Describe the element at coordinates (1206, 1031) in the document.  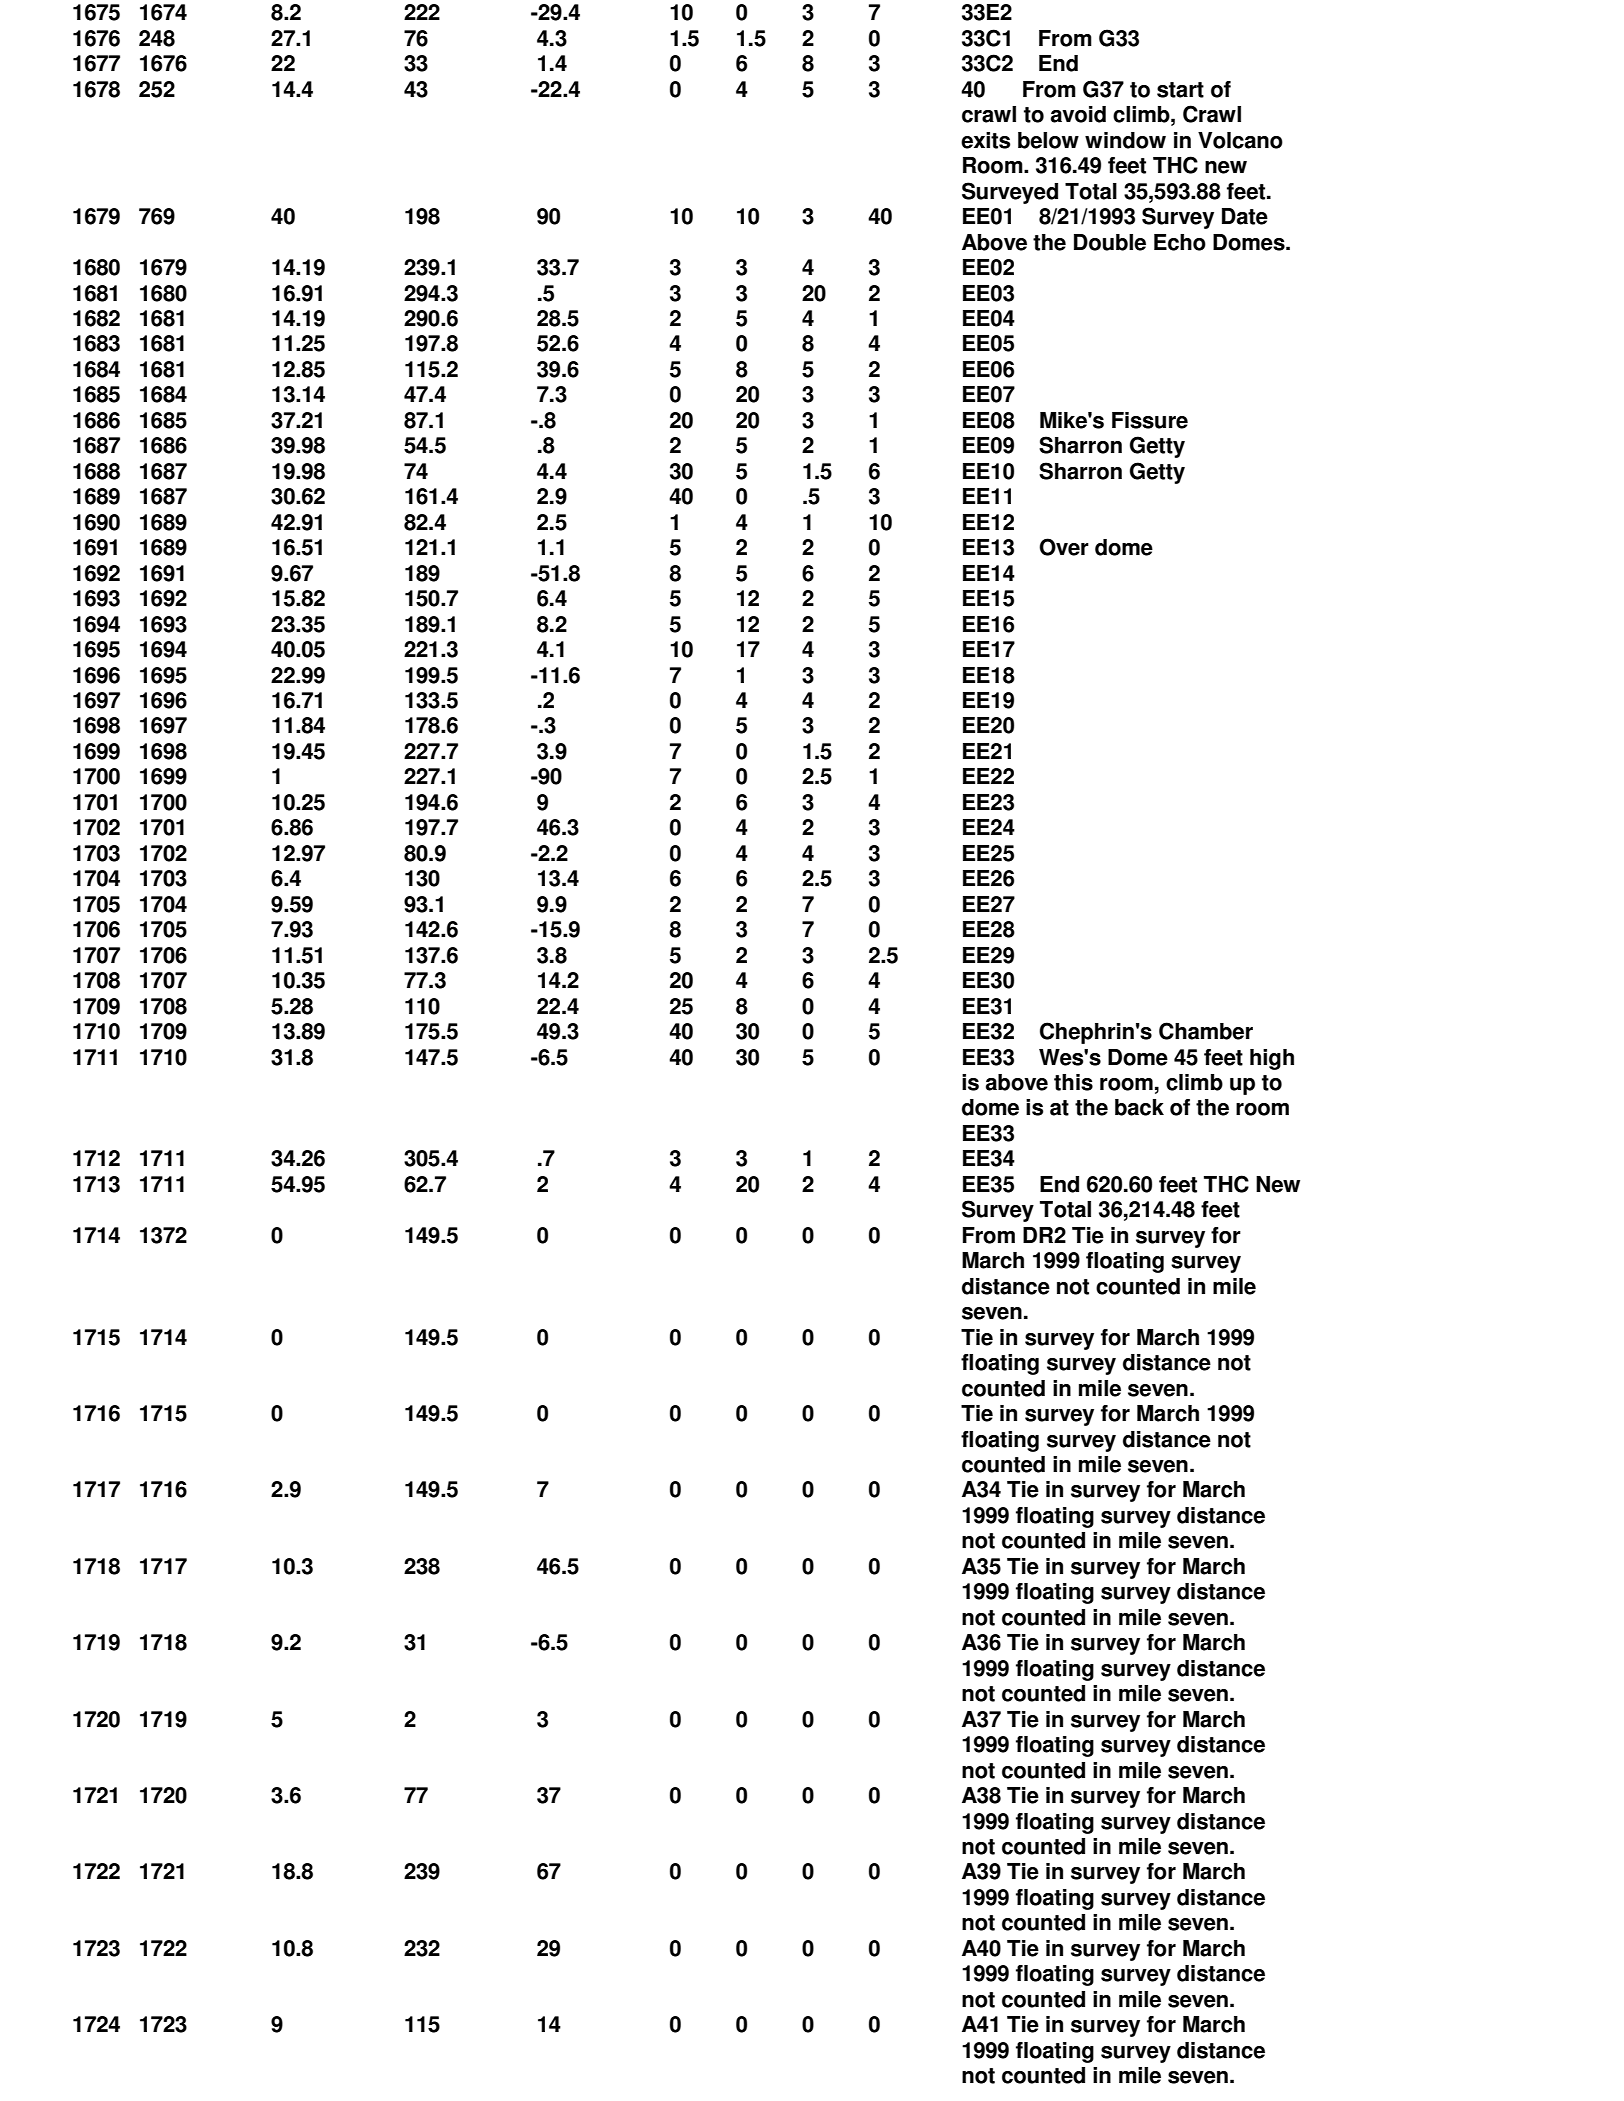
I see `Chamber` at that location.
